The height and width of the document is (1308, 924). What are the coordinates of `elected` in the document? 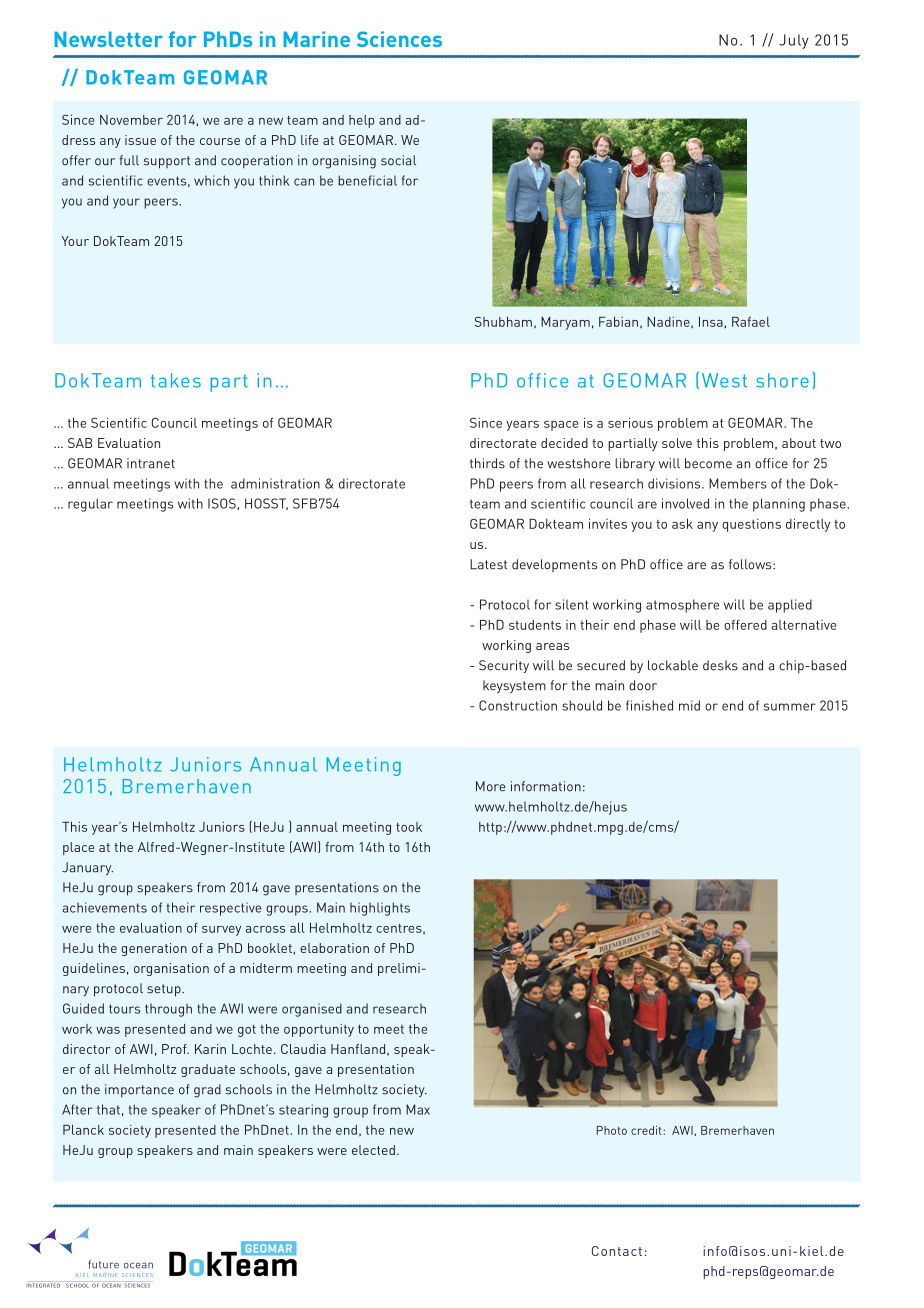 It's located at (373, 1150).
